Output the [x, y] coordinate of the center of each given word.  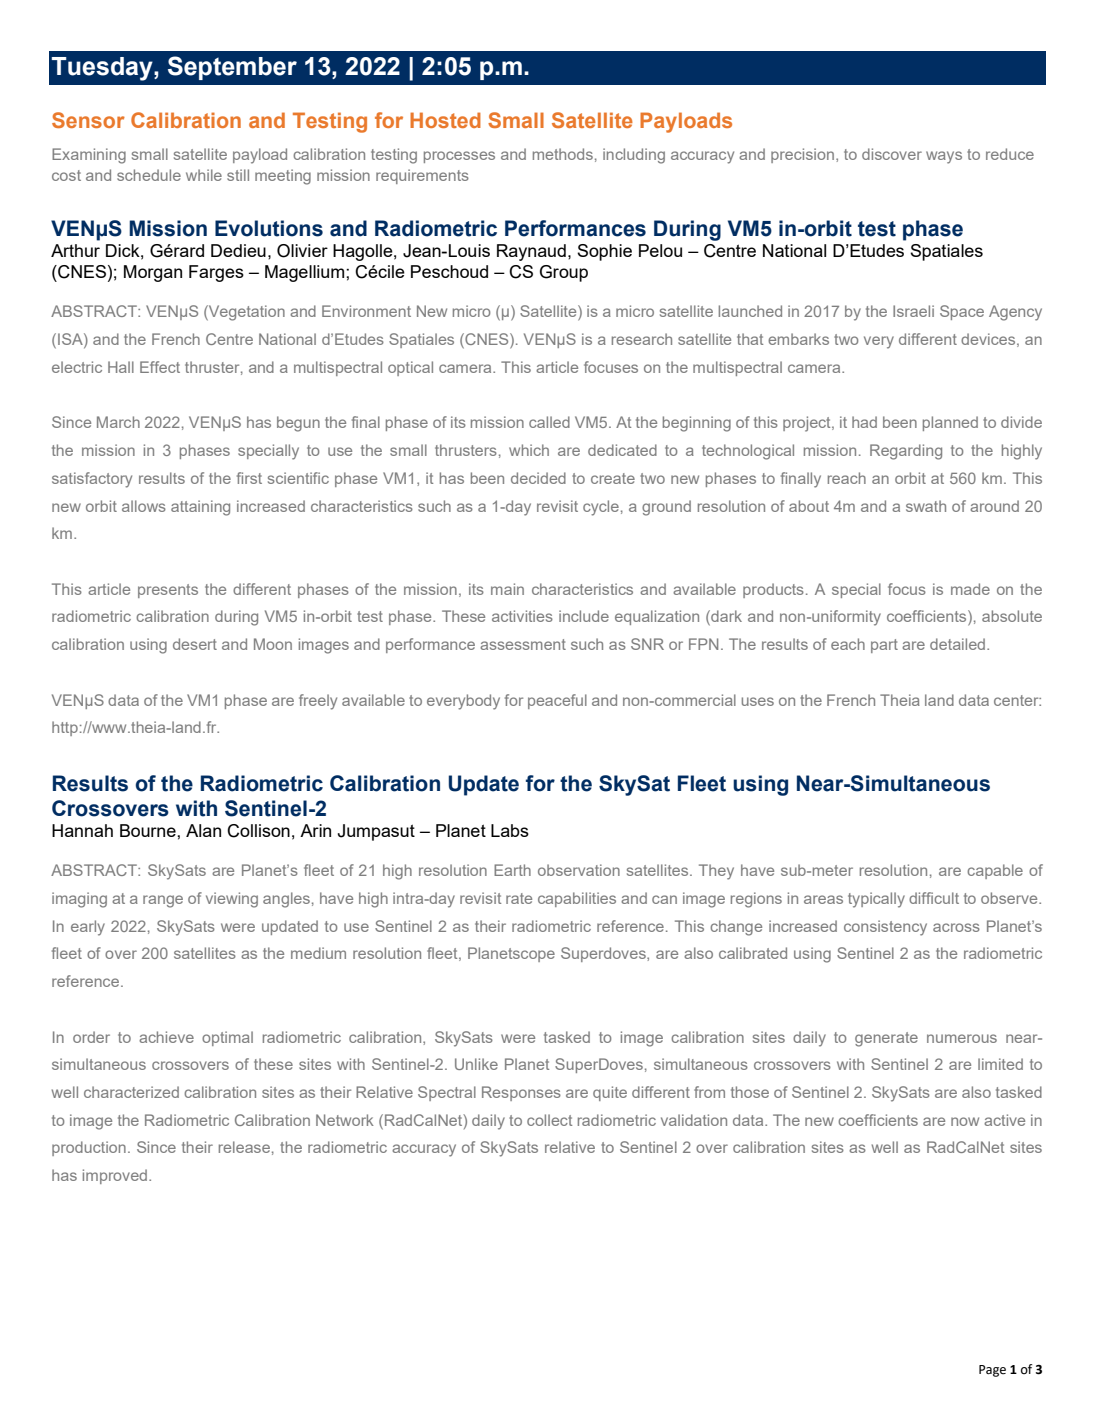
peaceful [557, 701]
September [232, 68]
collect [549, 1120]
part [884, 646]
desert [195, 644]
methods [563, 154]
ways [944, 157]
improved [115, 1176]
